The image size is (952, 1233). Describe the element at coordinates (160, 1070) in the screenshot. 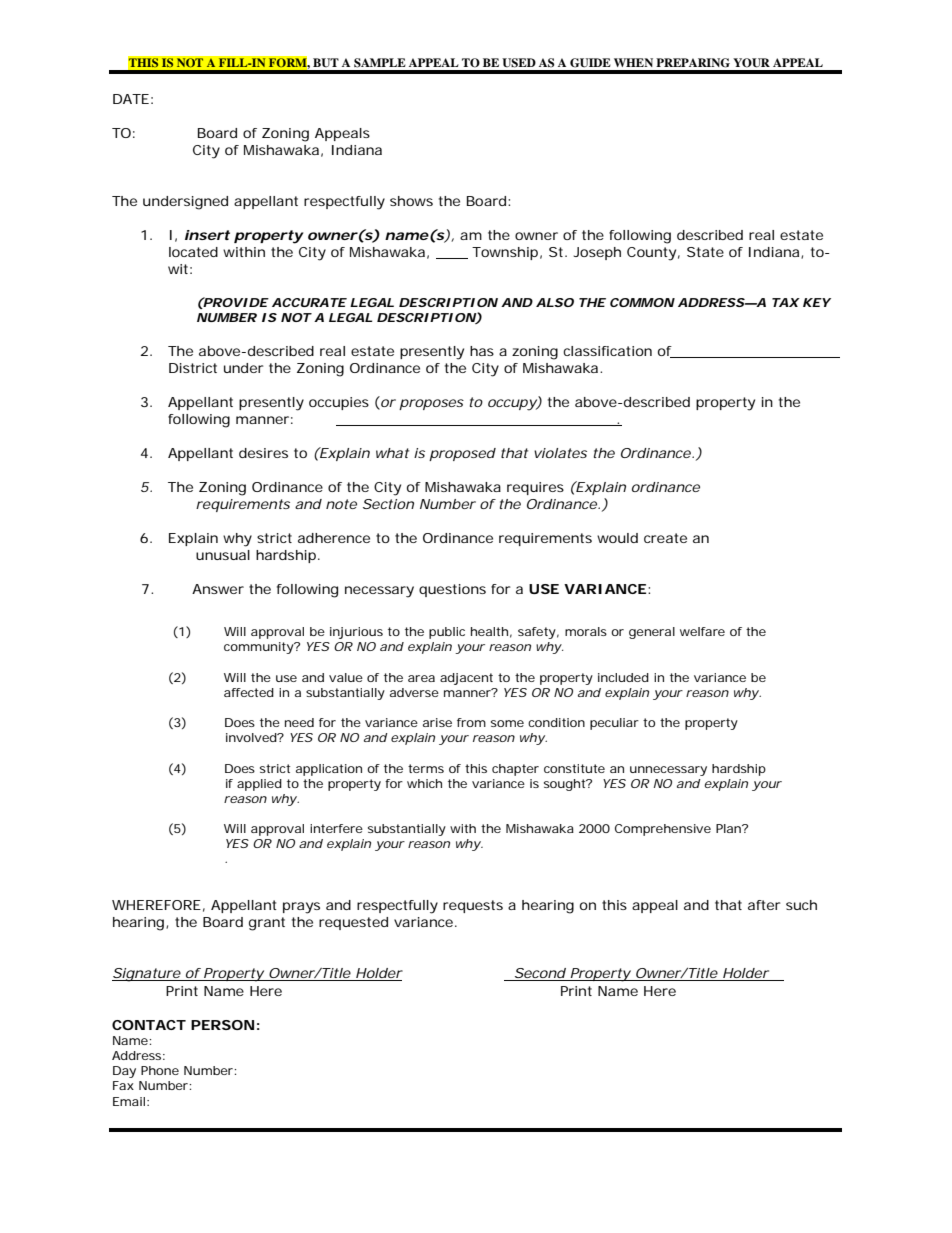

I see `Phone` at that location.
